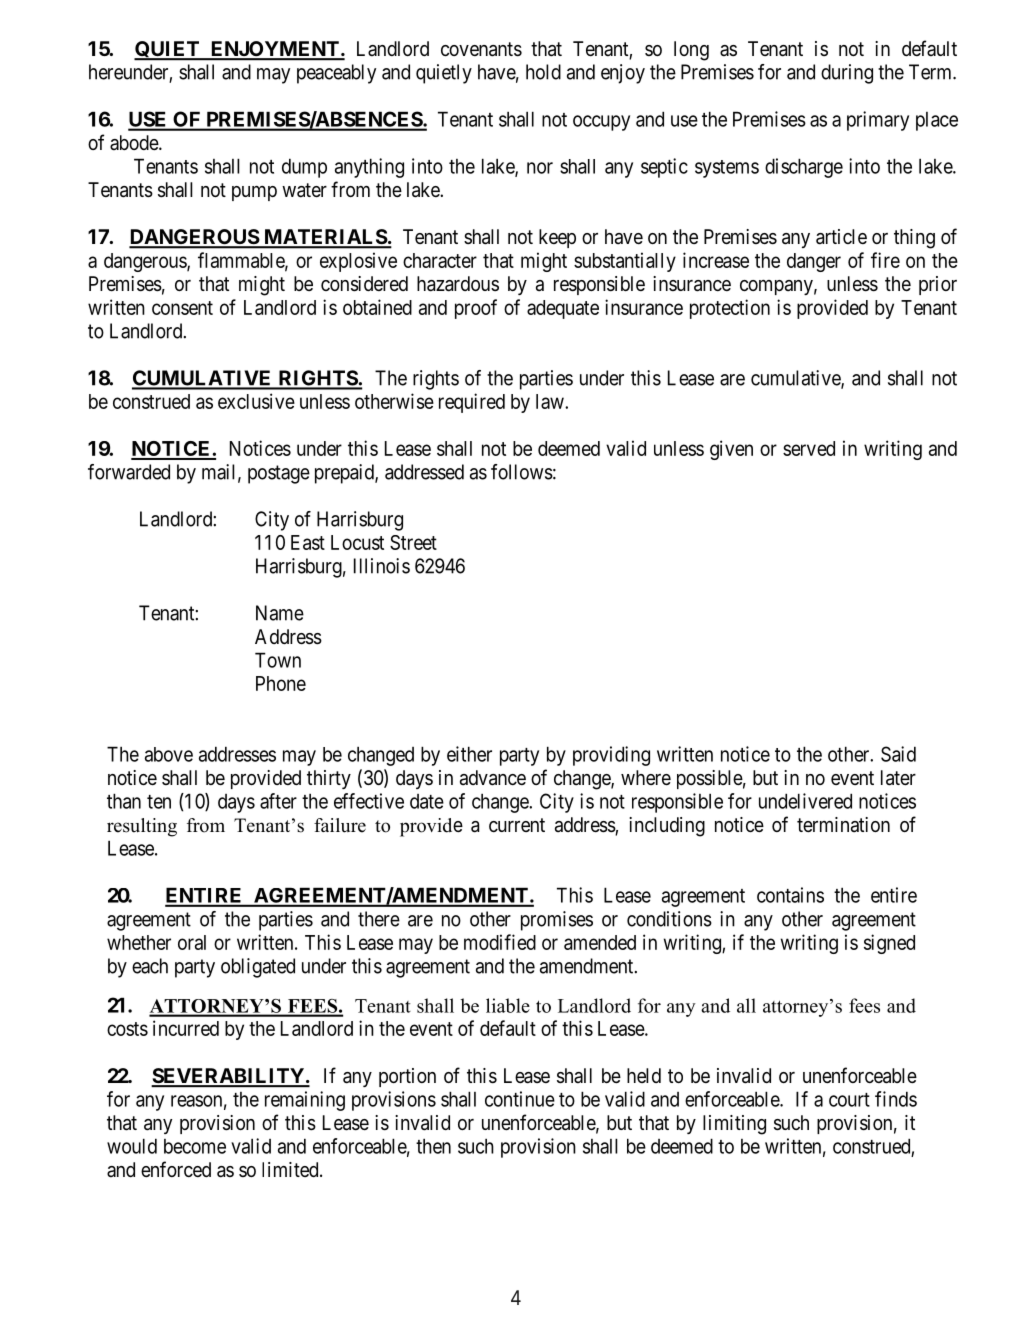 This image has width=1030, height=1333. Describe the element at coordinates (847, 74) in the image. I see `during` at that location.
